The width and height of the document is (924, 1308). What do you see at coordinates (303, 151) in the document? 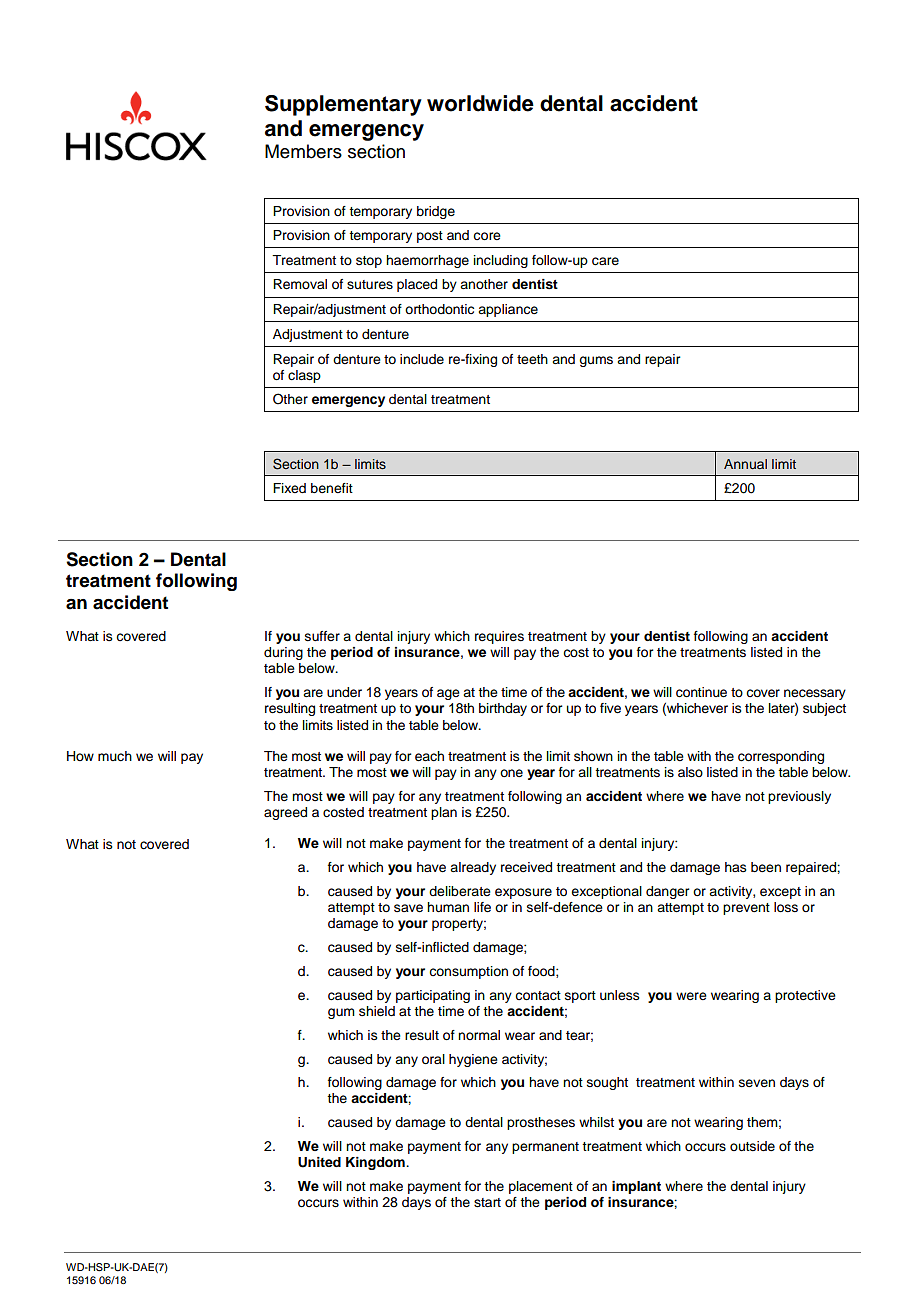
I see `Members` at bounding box center [303, 151].
